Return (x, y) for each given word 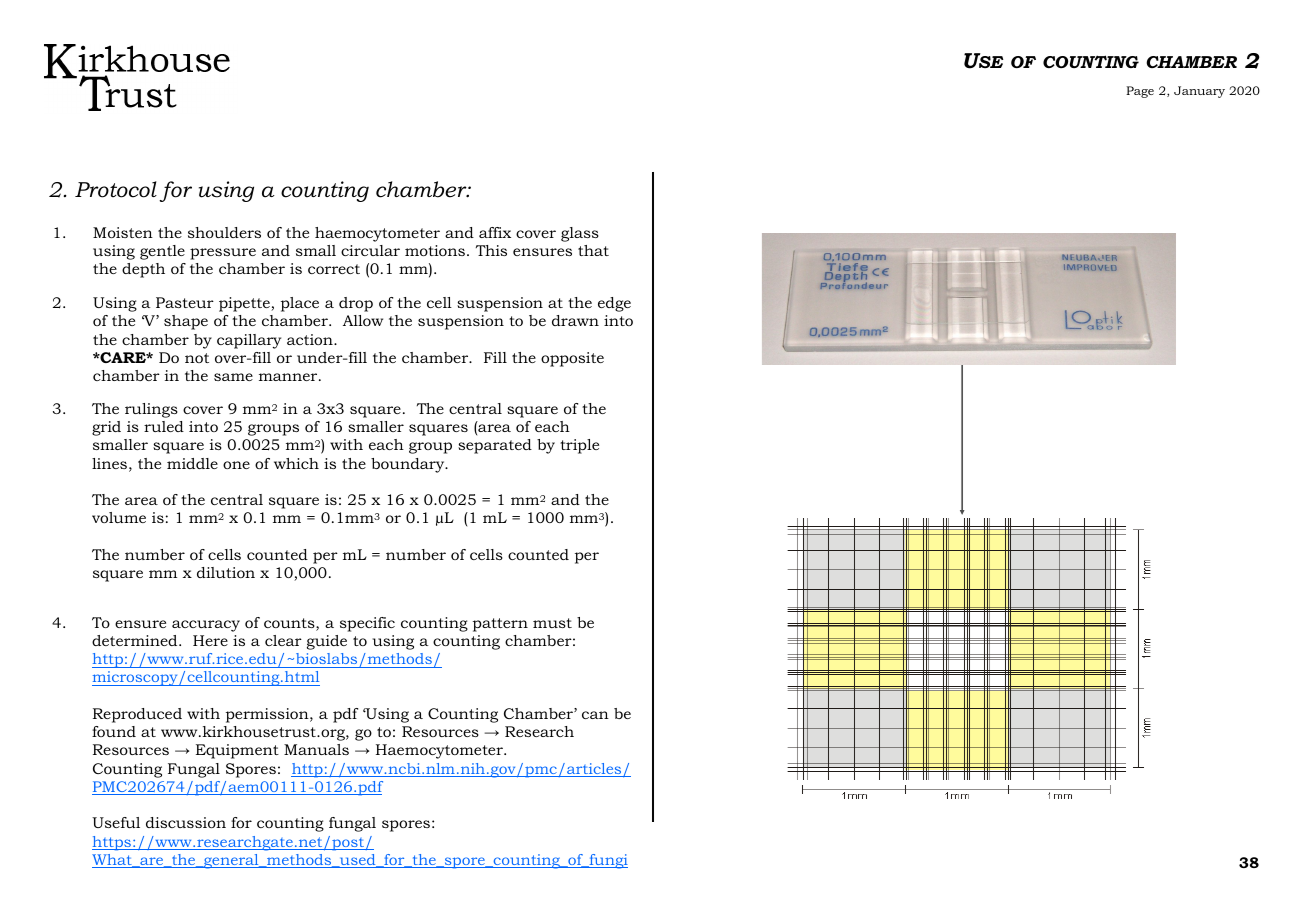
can (595, 715)
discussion (186, 822)
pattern (500, 625)
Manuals (316, 749)
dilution (226, 572)
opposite (572, 359)
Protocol (116, 189)
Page (1140, 92)
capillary (249, 341)
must (552, 623)
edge (614, 304)
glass (580, 234)
